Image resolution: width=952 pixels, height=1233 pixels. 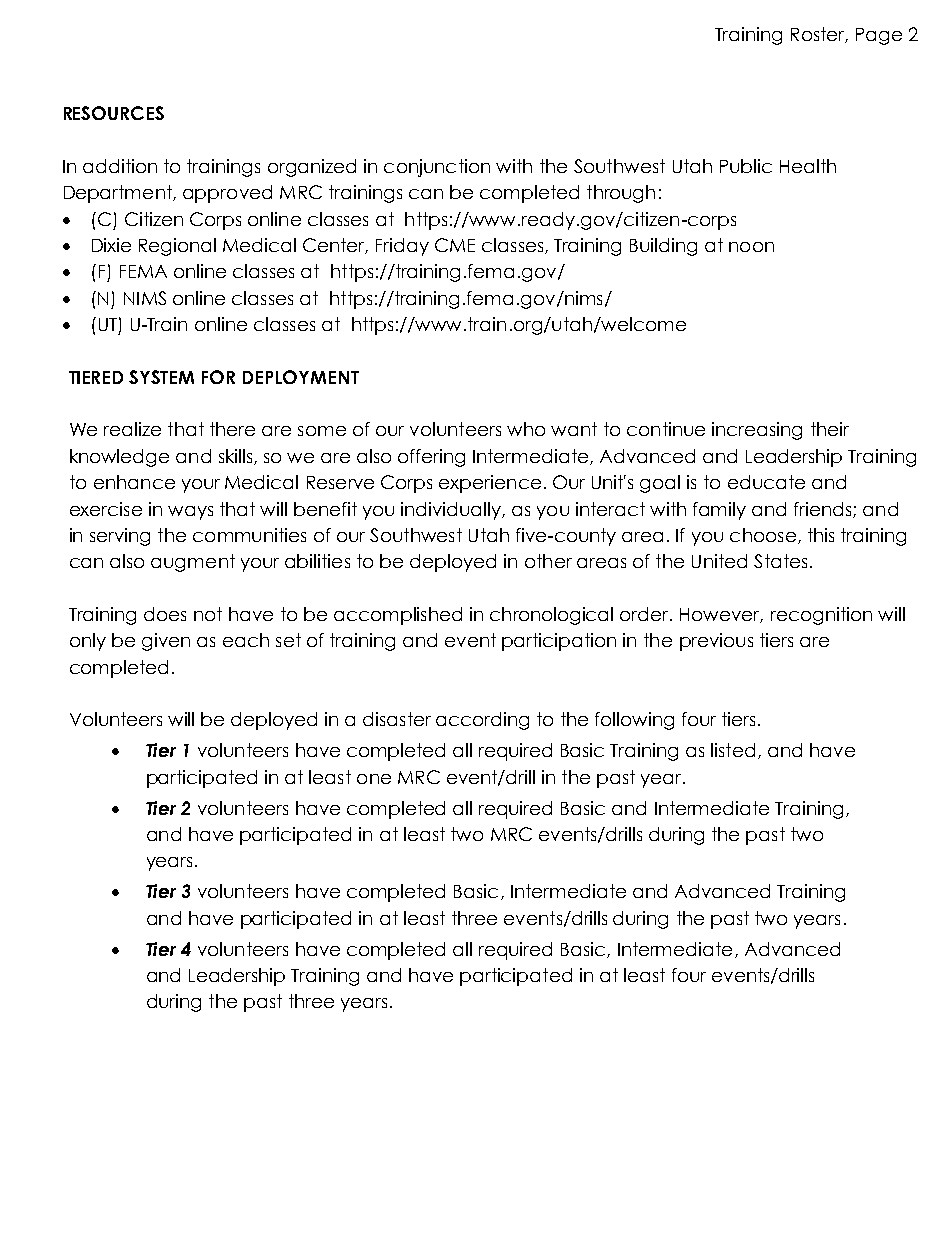 I want to click on other, so click(x=548, y=561).
